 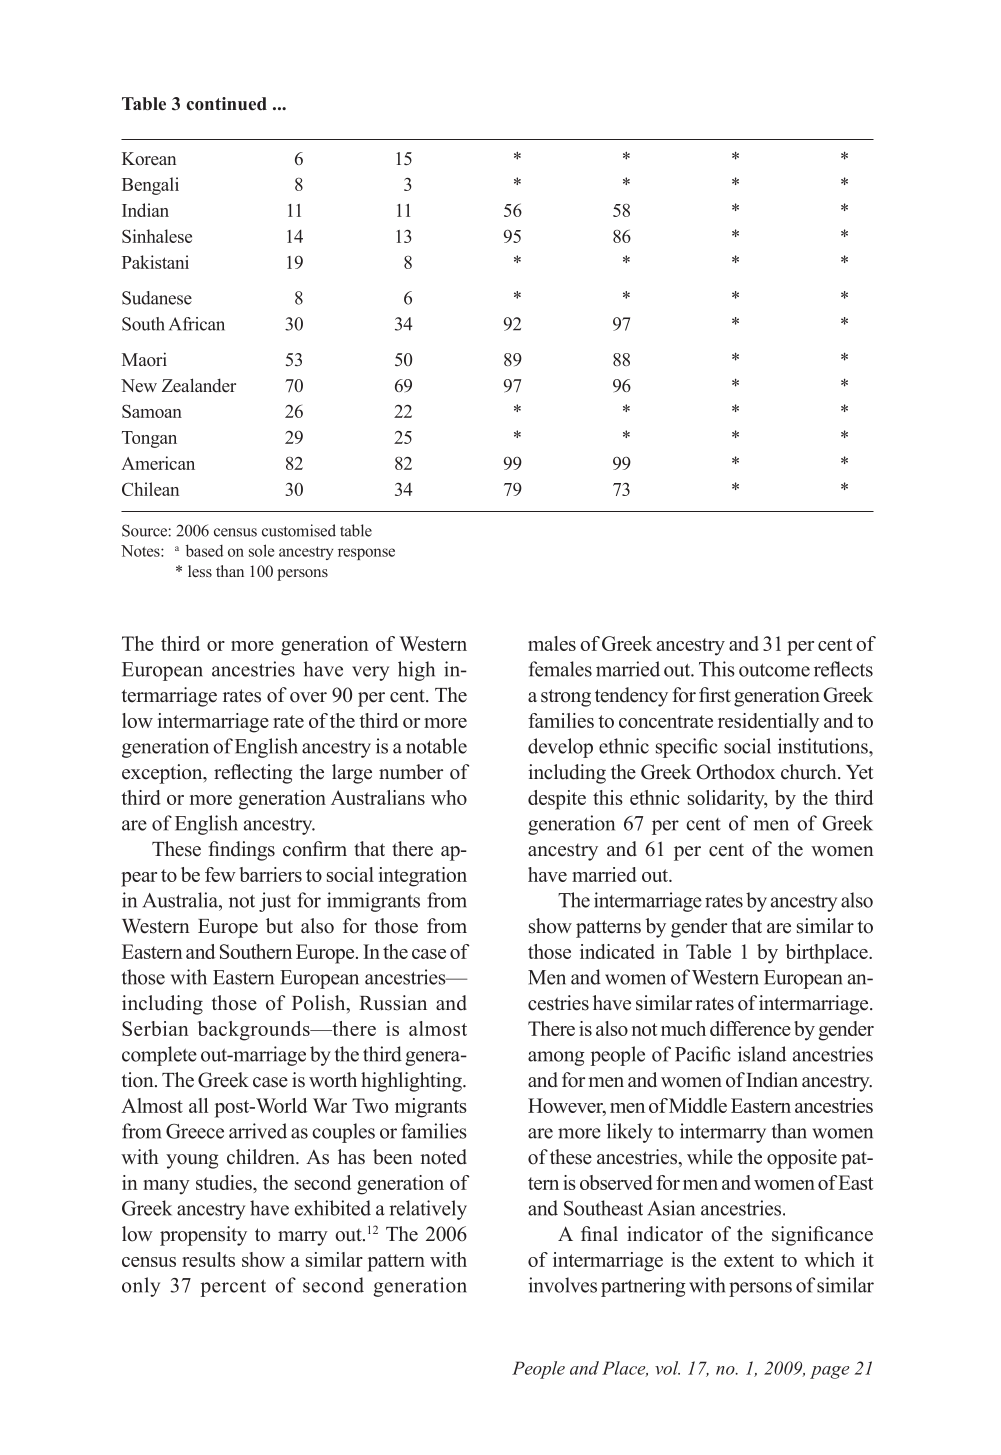 What do you see at coordinates (366, 554) in the screenshot?
I see `response` at bounding box center [366, 554].
